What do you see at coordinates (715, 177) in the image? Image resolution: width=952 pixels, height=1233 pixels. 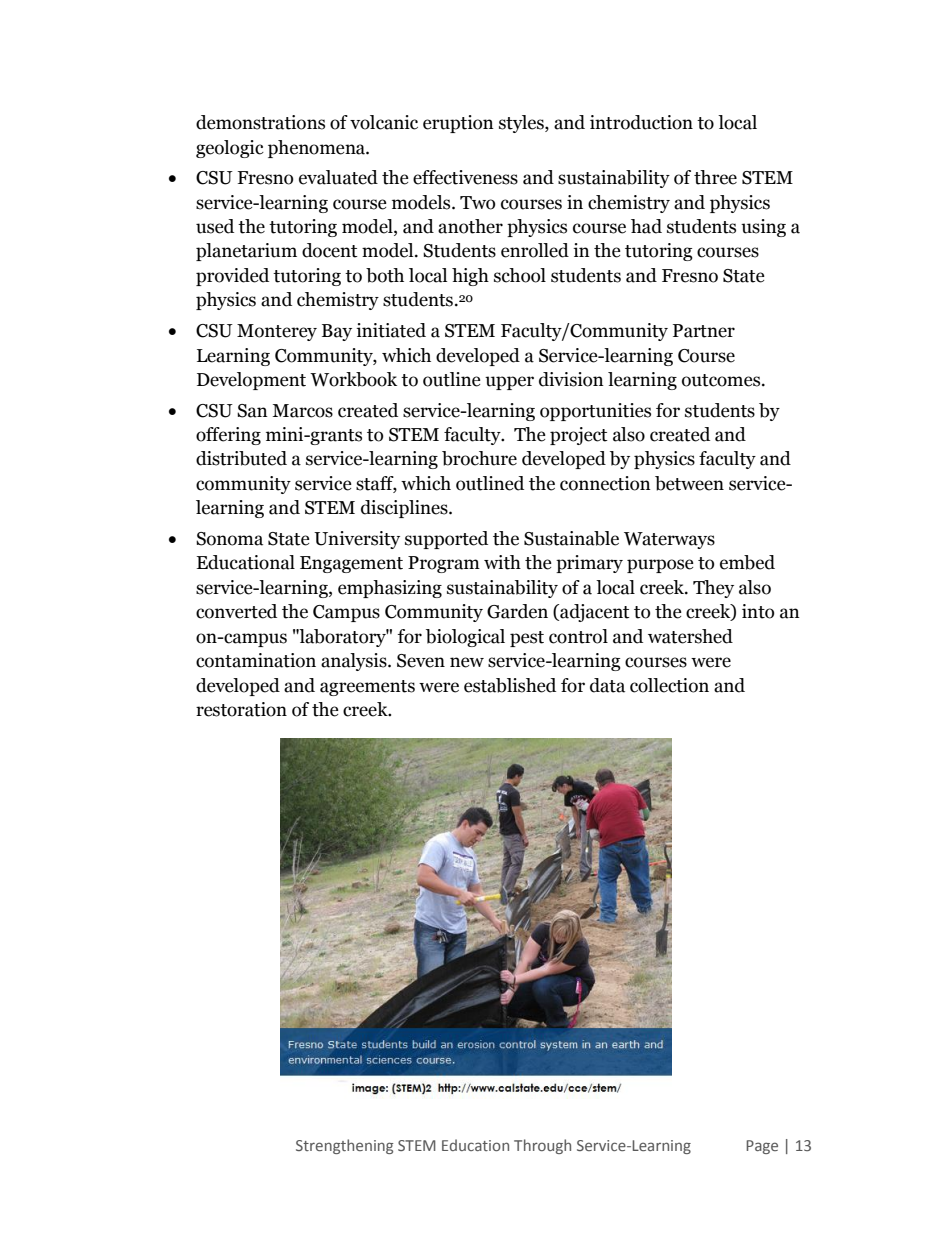 I see `three` at bounding box center [715, 177].
